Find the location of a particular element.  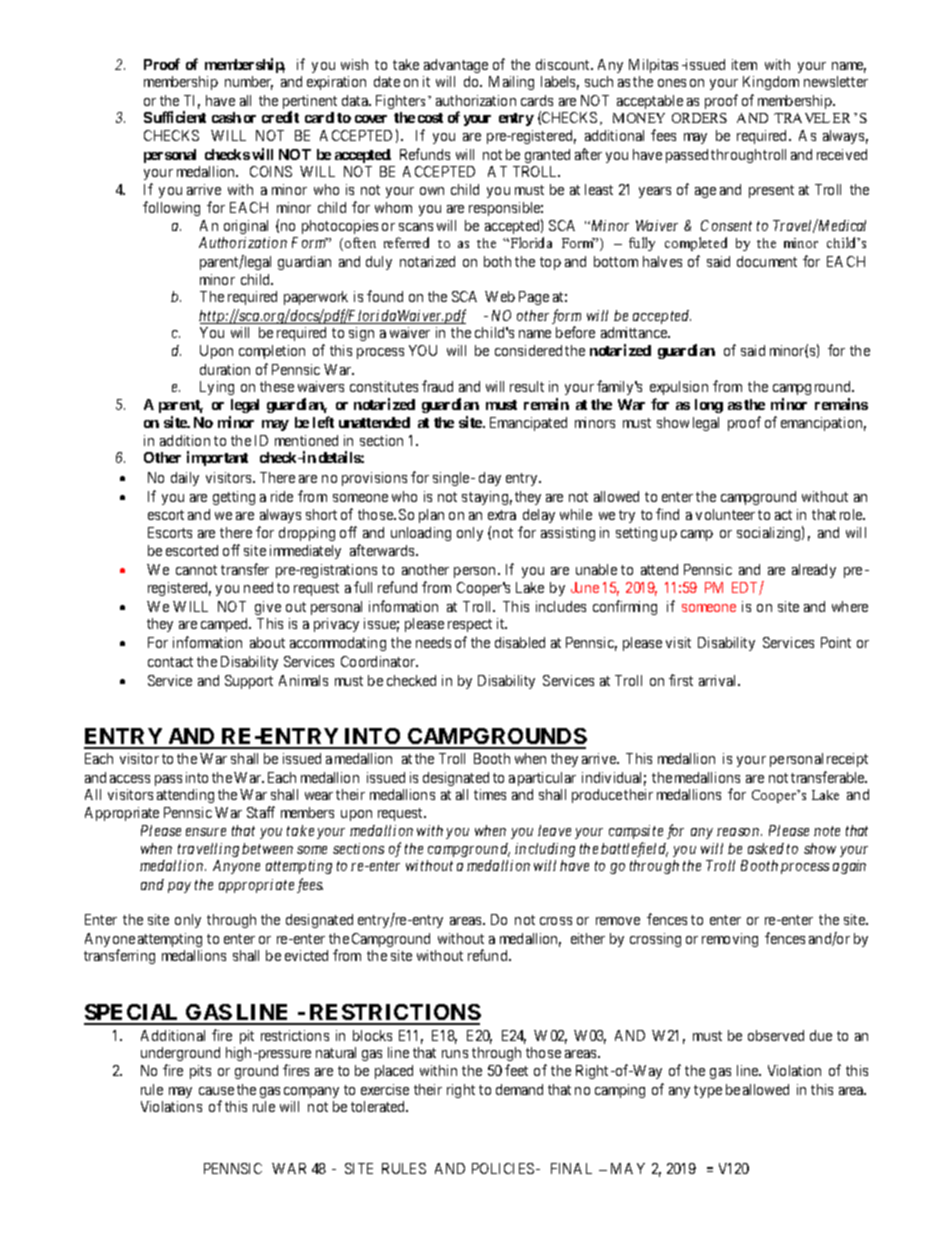

Emancipated is located at coordinates (528, 424).
